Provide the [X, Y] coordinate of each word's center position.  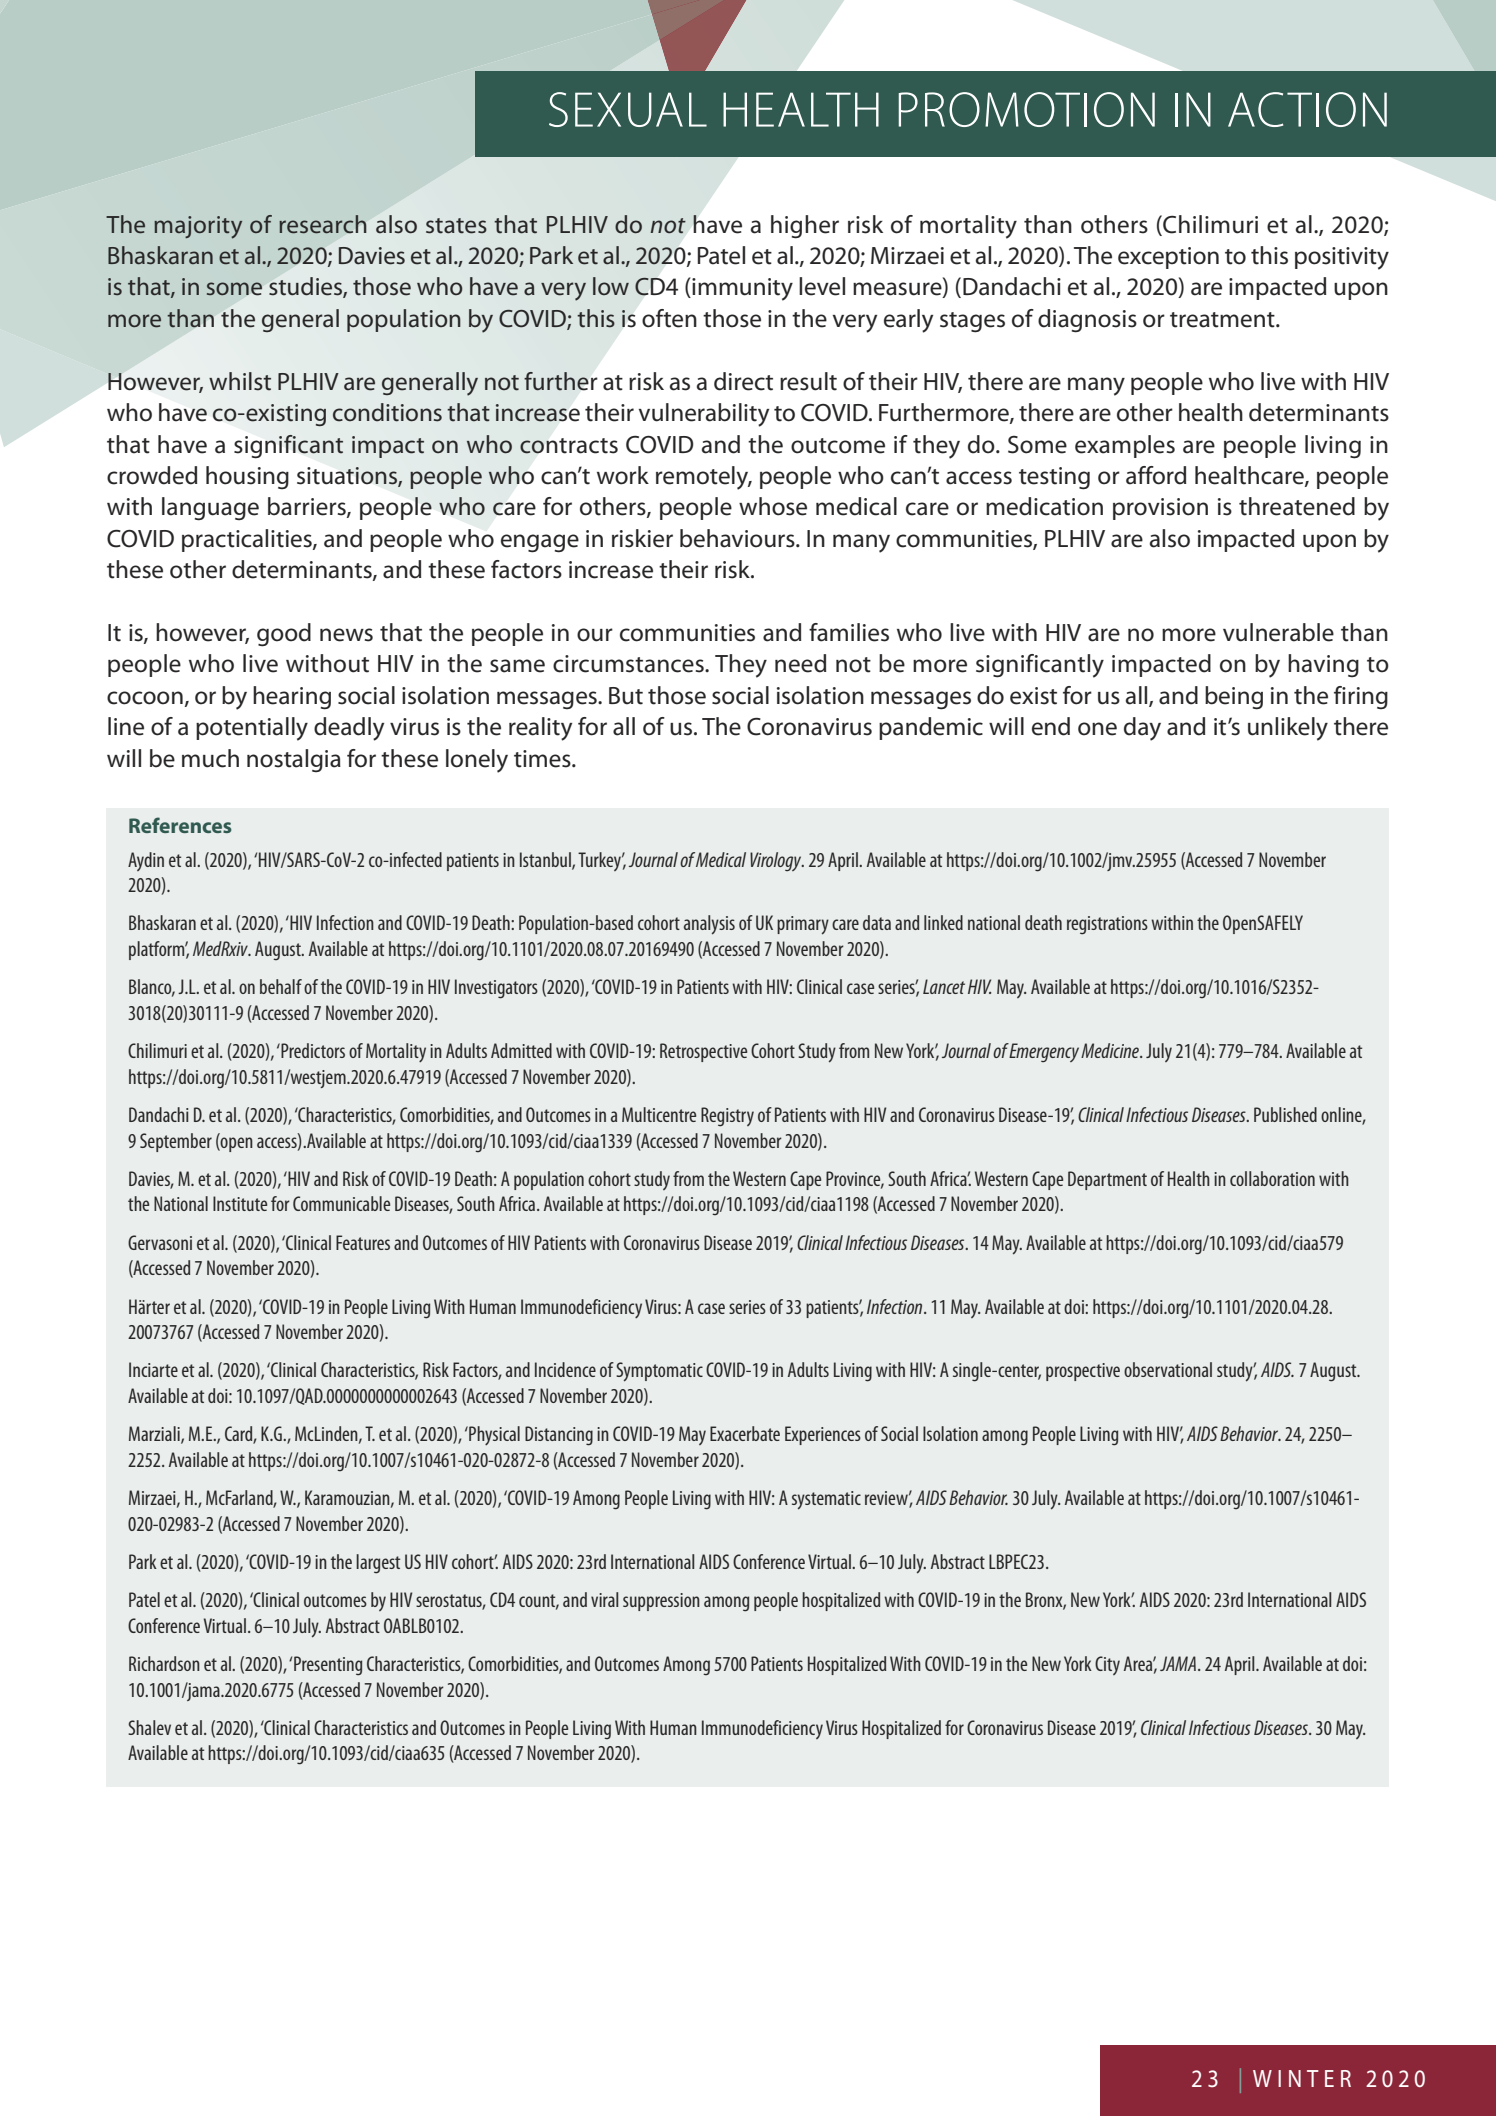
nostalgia [294, 760]
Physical [493, 1435]
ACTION [1307, 109]
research [322, 224]
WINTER [1302, 2078]
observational [1168, 1369]
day [1142, 729]
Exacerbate [745, 1433]
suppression [661, 1602]
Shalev [149, 1727]
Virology [777, 861]
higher [805, 227]
